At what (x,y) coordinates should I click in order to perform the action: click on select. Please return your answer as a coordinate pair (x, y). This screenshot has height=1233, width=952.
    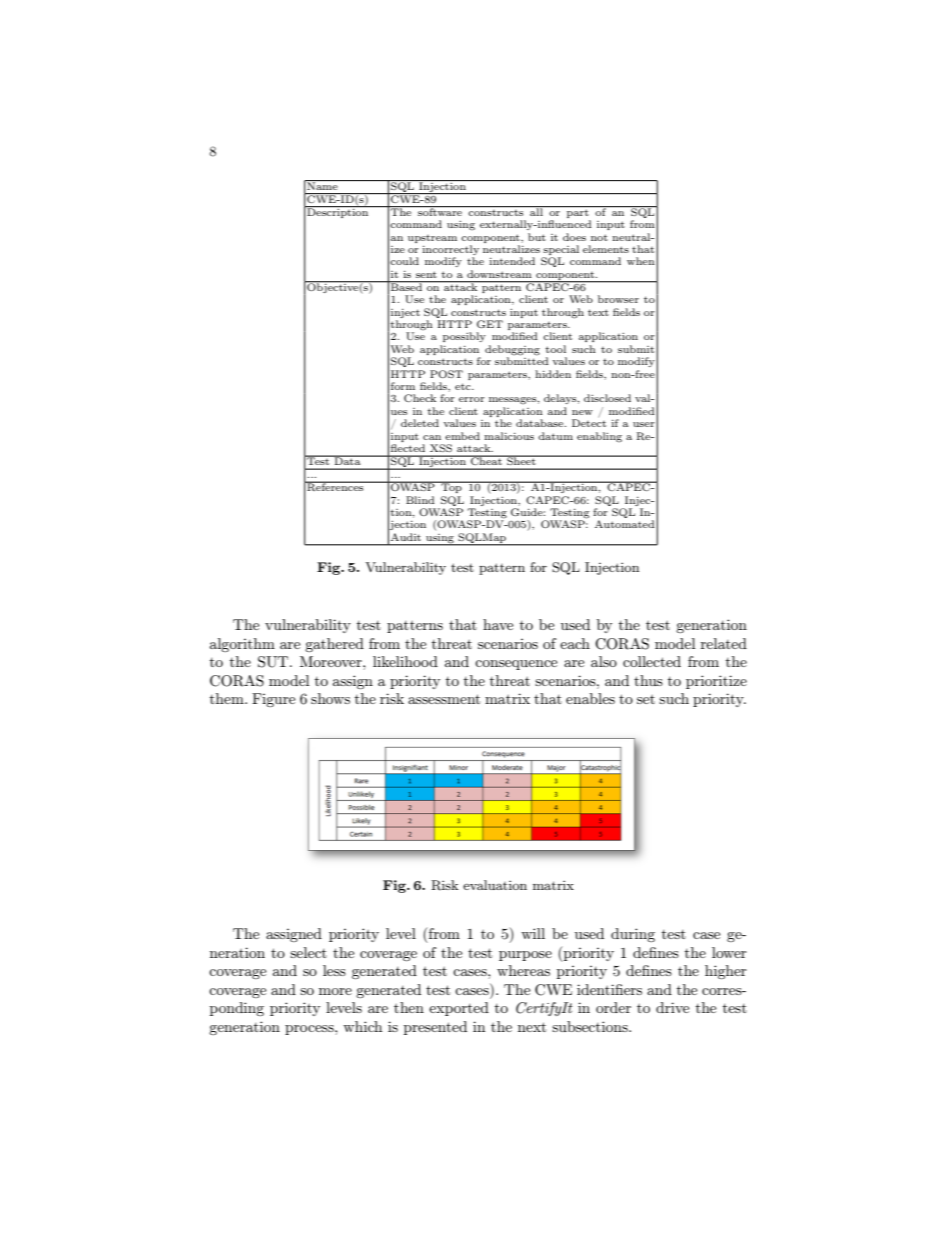
    Looking at the image, I should click on (308, 952).
